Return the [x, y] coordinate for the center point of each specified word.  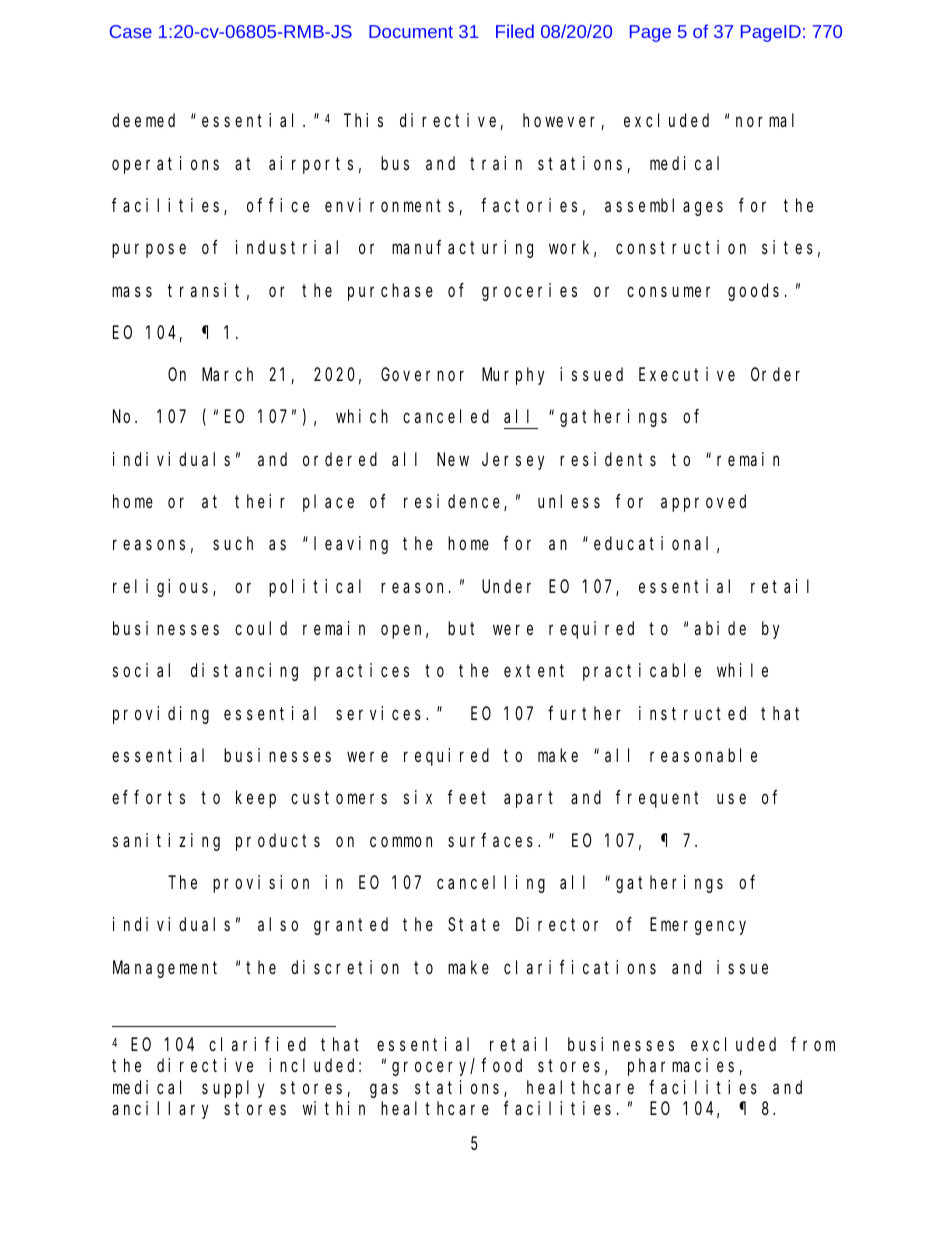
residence [454, 502]
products [278, 842]
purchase [390, 292]
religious [163, 588]
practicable [642, 672]
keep [256, 799]
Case [131, 31]
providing [161, 715]
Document [411, 31]
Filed [515, 31]
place [328, 503]
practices [361, 672]
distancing [244, 672]
